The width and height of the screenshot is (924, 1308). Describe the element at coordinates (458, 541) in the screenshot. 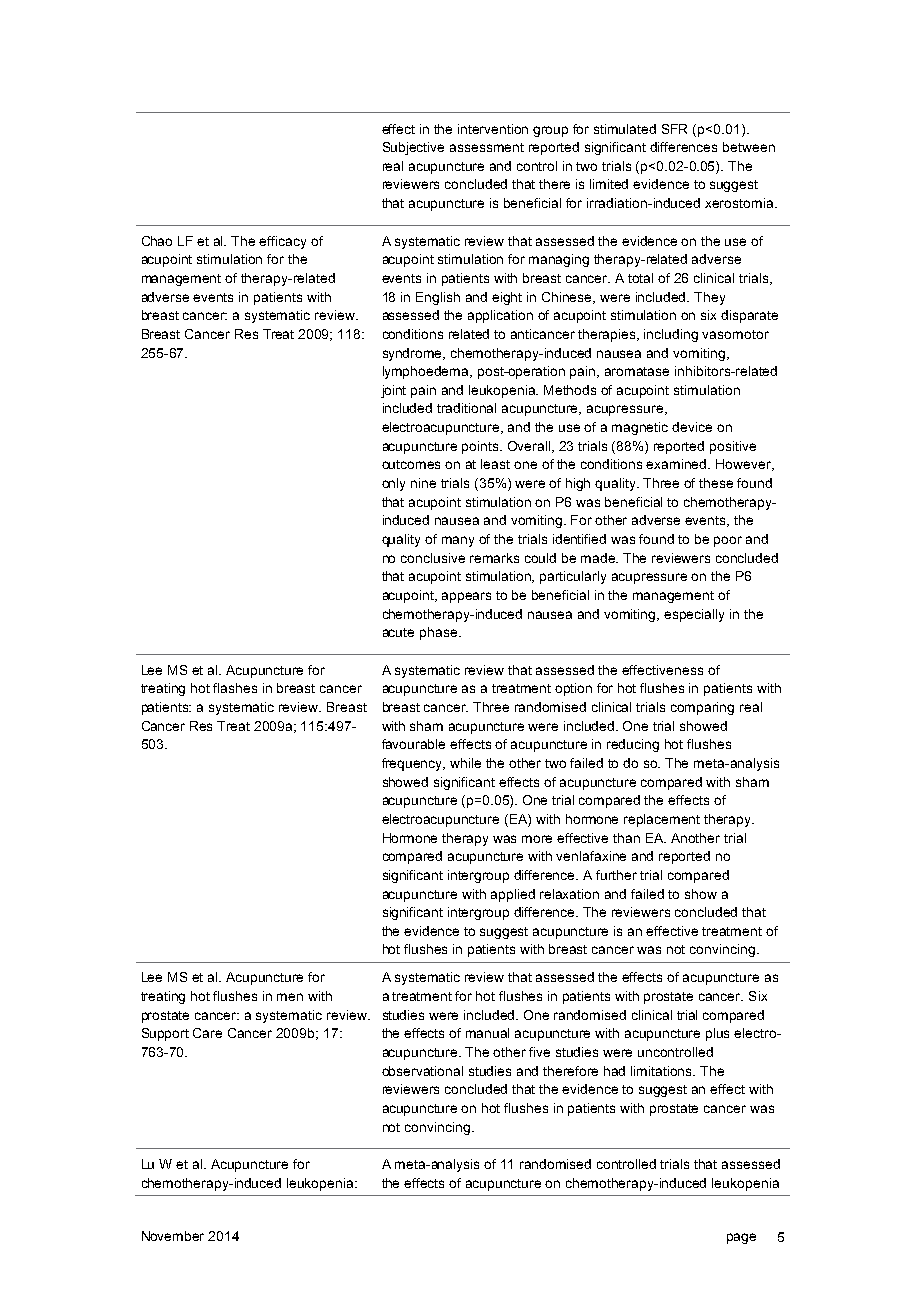

I see `many` at that location.
